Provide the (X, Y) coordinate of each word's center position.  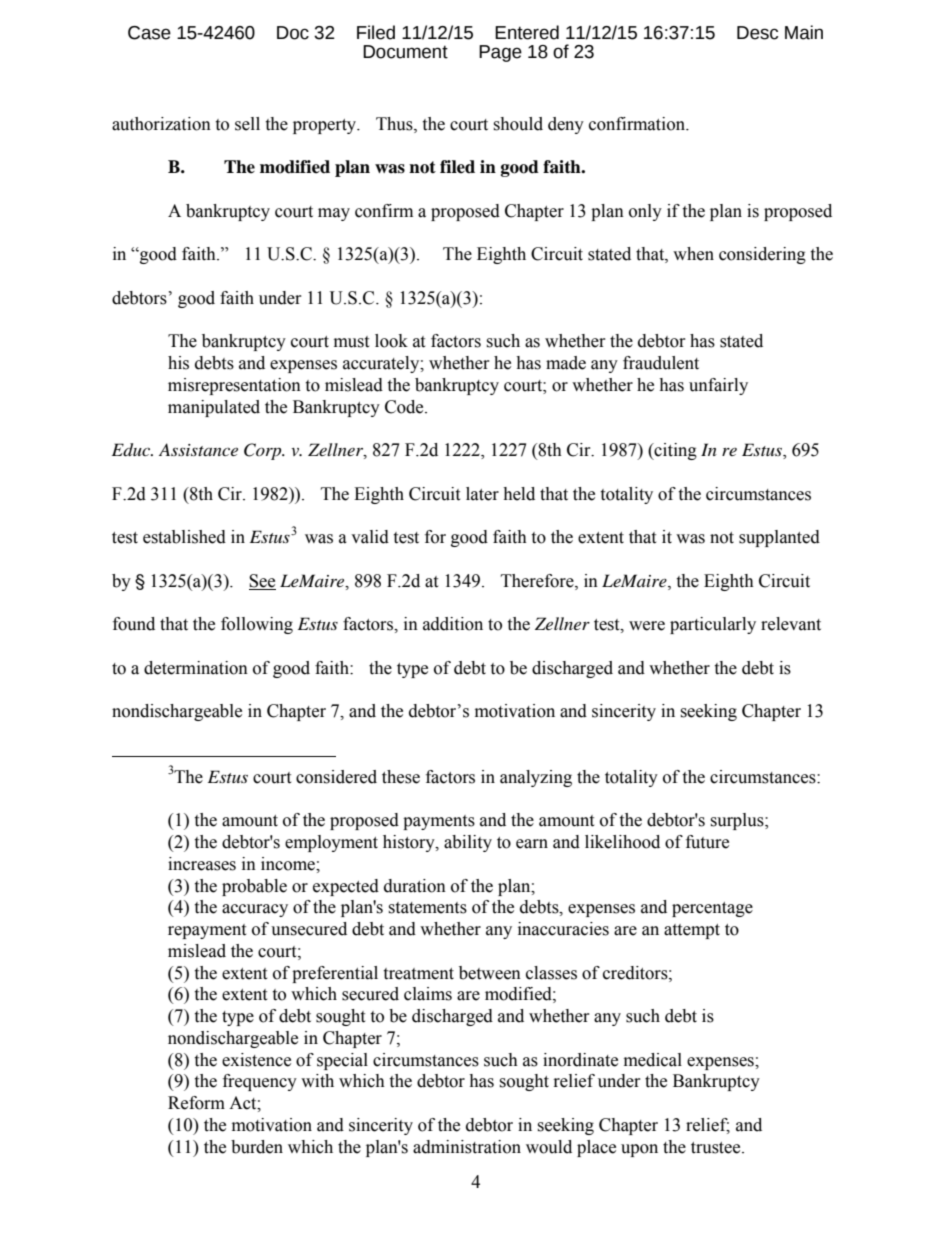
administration (467, 1147)
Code (405, 407)
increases (202, 864)
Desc (757, 33)
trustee (717, 1148)
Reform (196, 1103)
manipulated (214, 408)
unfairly (718, 386)
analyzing (536, 778)
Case (149, 33)
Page (500, 53)
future (707, 842)
